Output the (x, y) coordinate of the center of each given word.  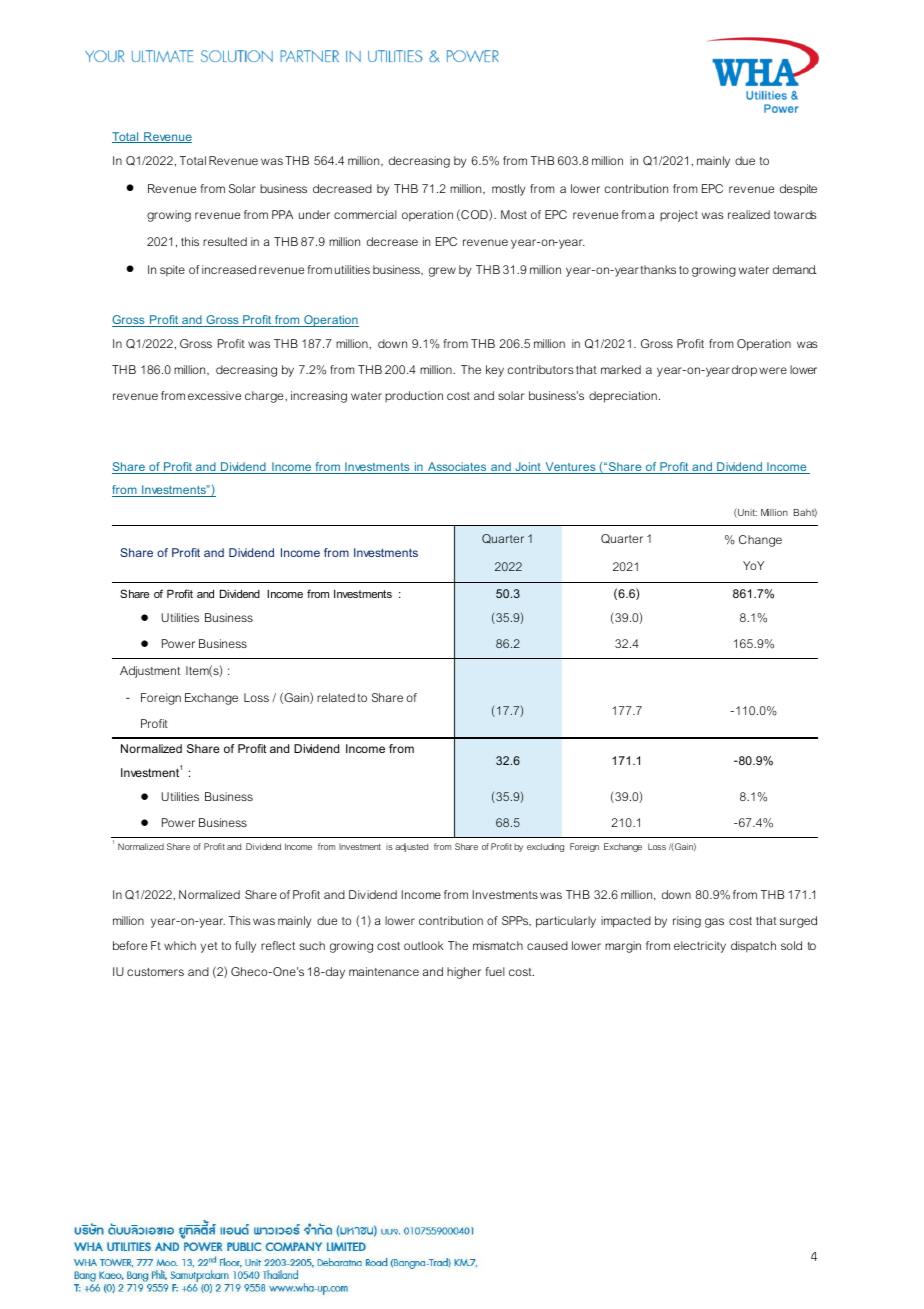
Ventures (570, 468)
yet (209, 947)
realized (749, 214)
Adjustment (150, 672)
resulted (225, 241)
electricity (700, 947)
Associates (457, 468)
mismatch (498, 945)
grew (442, 272)
